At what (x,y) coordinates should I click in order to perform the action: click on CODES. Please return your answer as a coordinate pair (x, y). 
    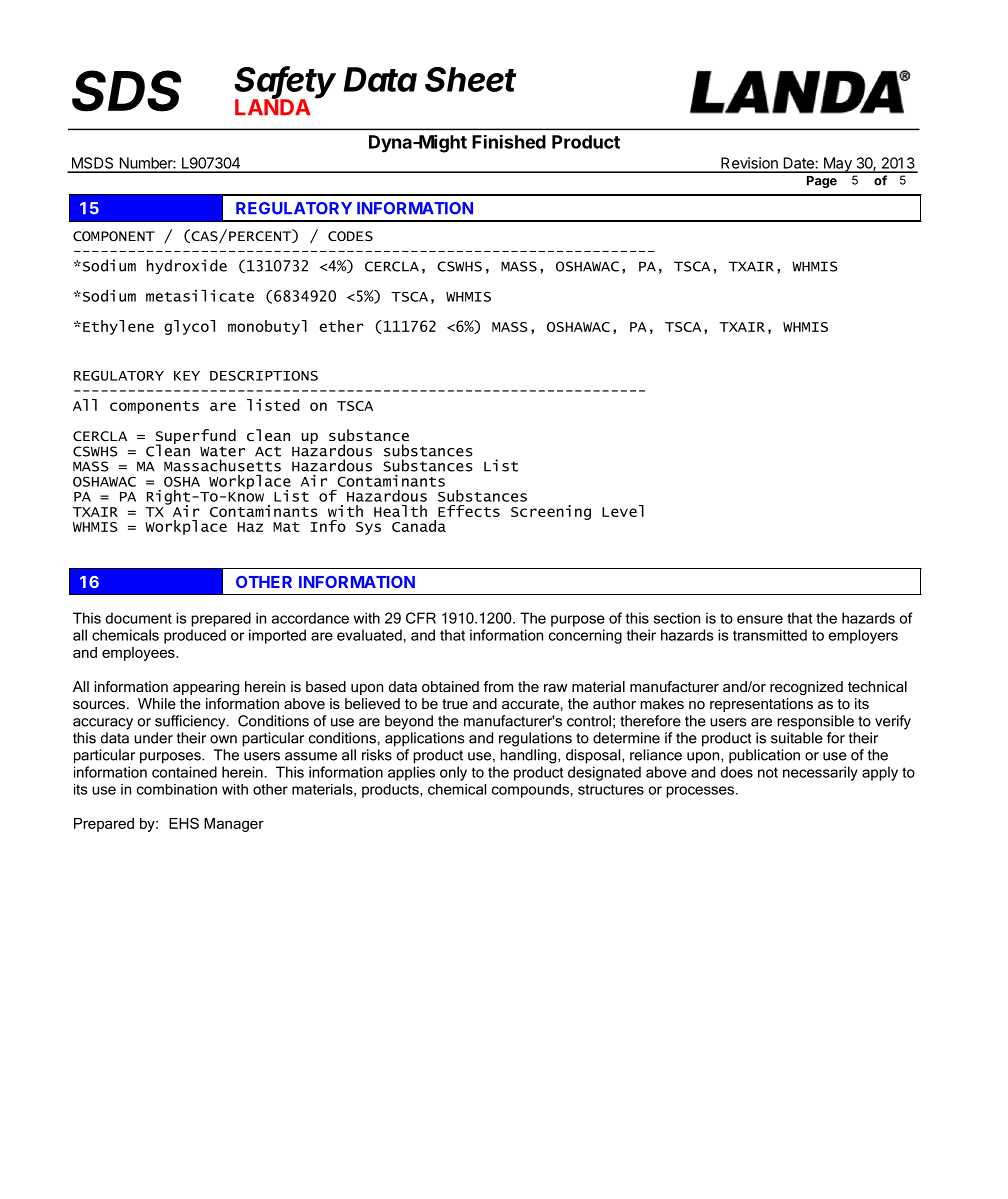
    Looking at the image, I should click on (350, 236).
